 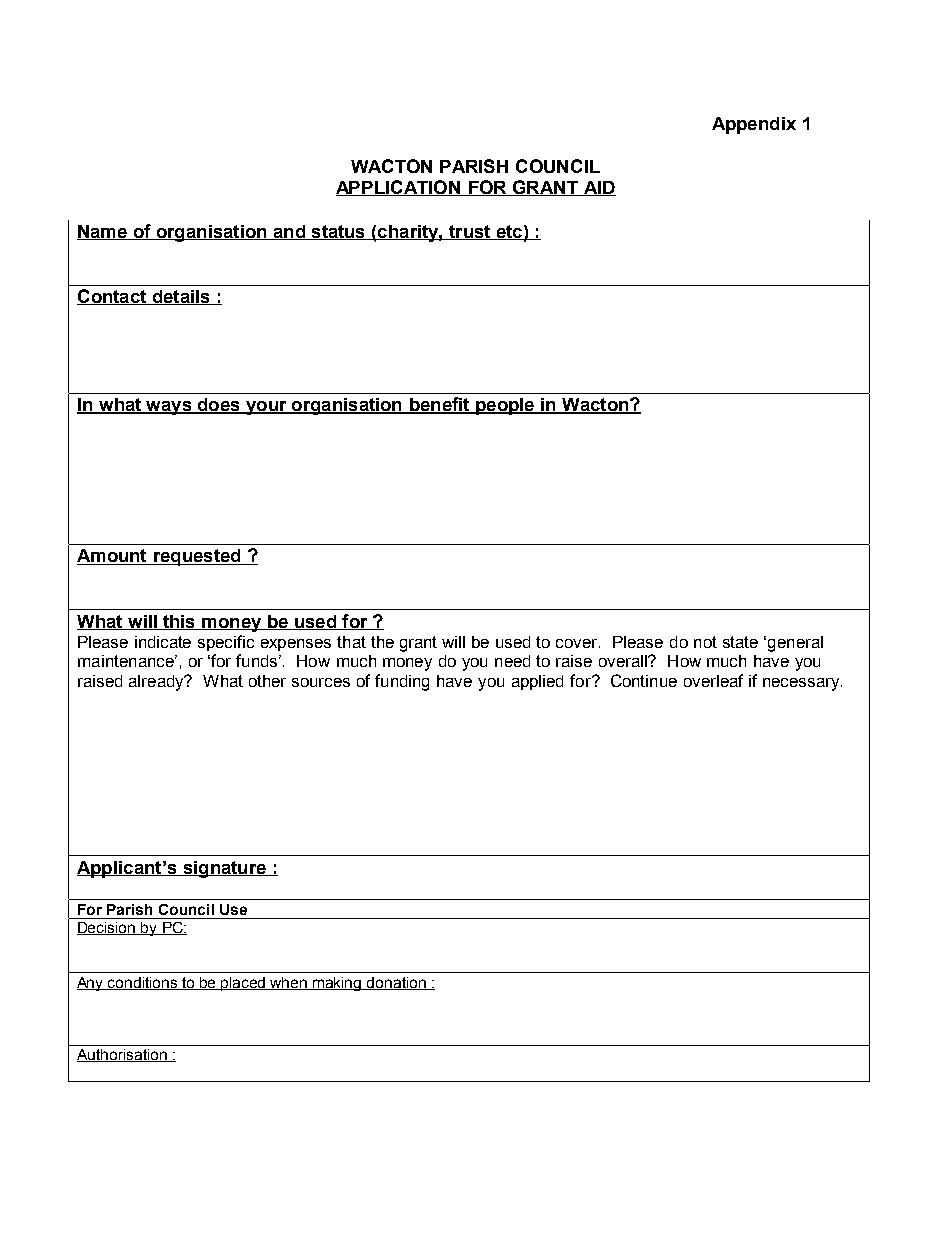 What do you see at coordinates (754, 125) in the image?
I see `Appendix` at bounding box center [754, 125].
